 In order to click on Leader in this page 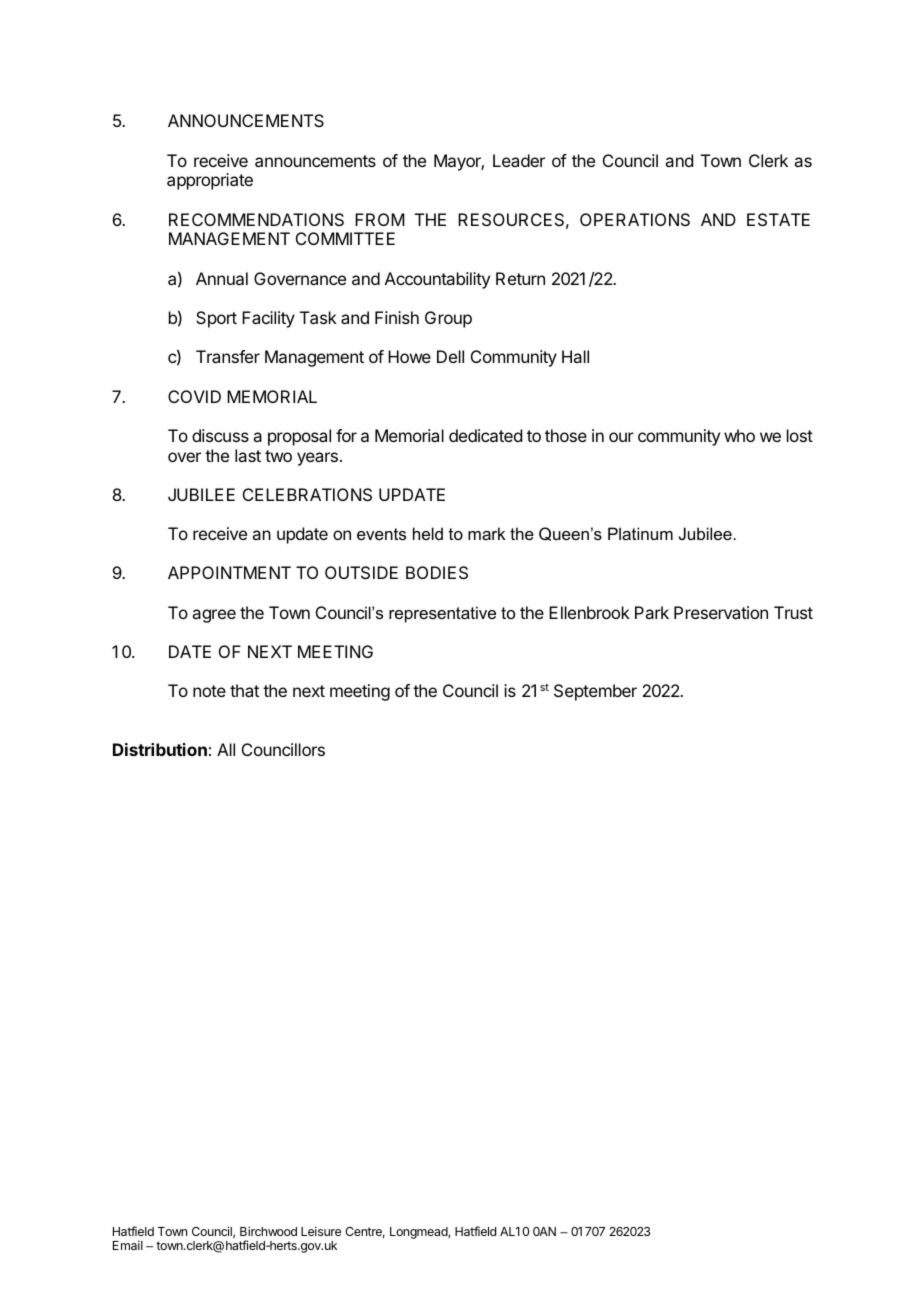, I will do `click(519, 160)`.
